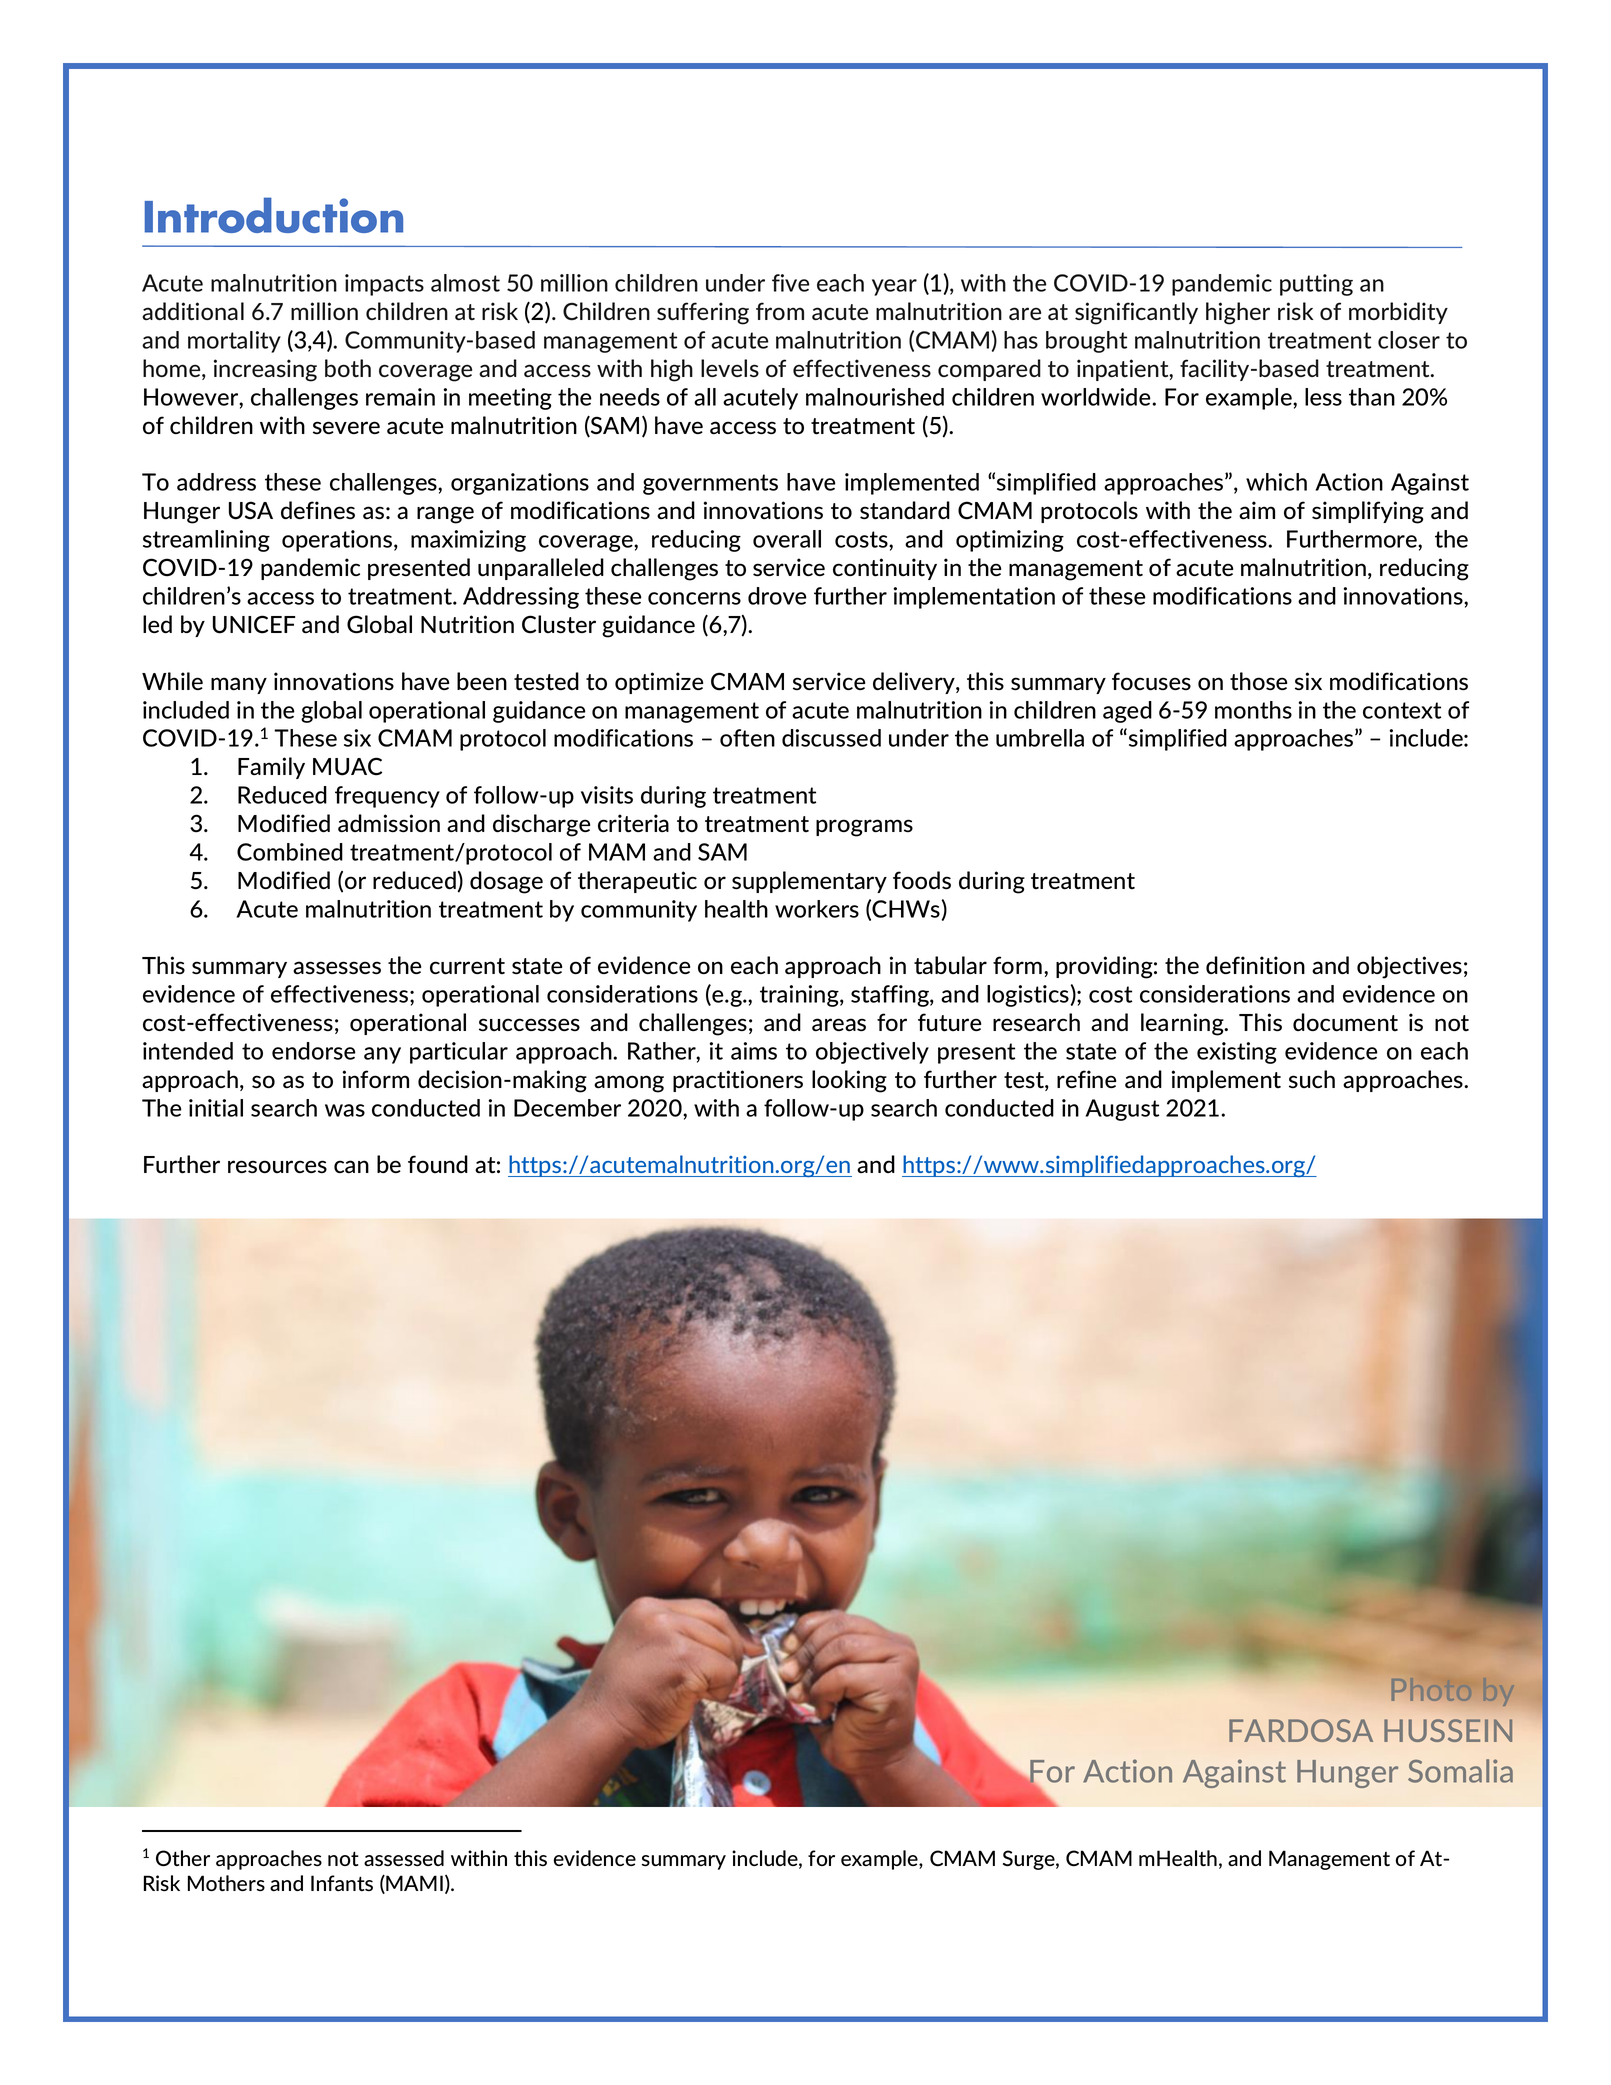  Describe the element at coordinates (1312, 1079) in the document. I see `such` at that location.
